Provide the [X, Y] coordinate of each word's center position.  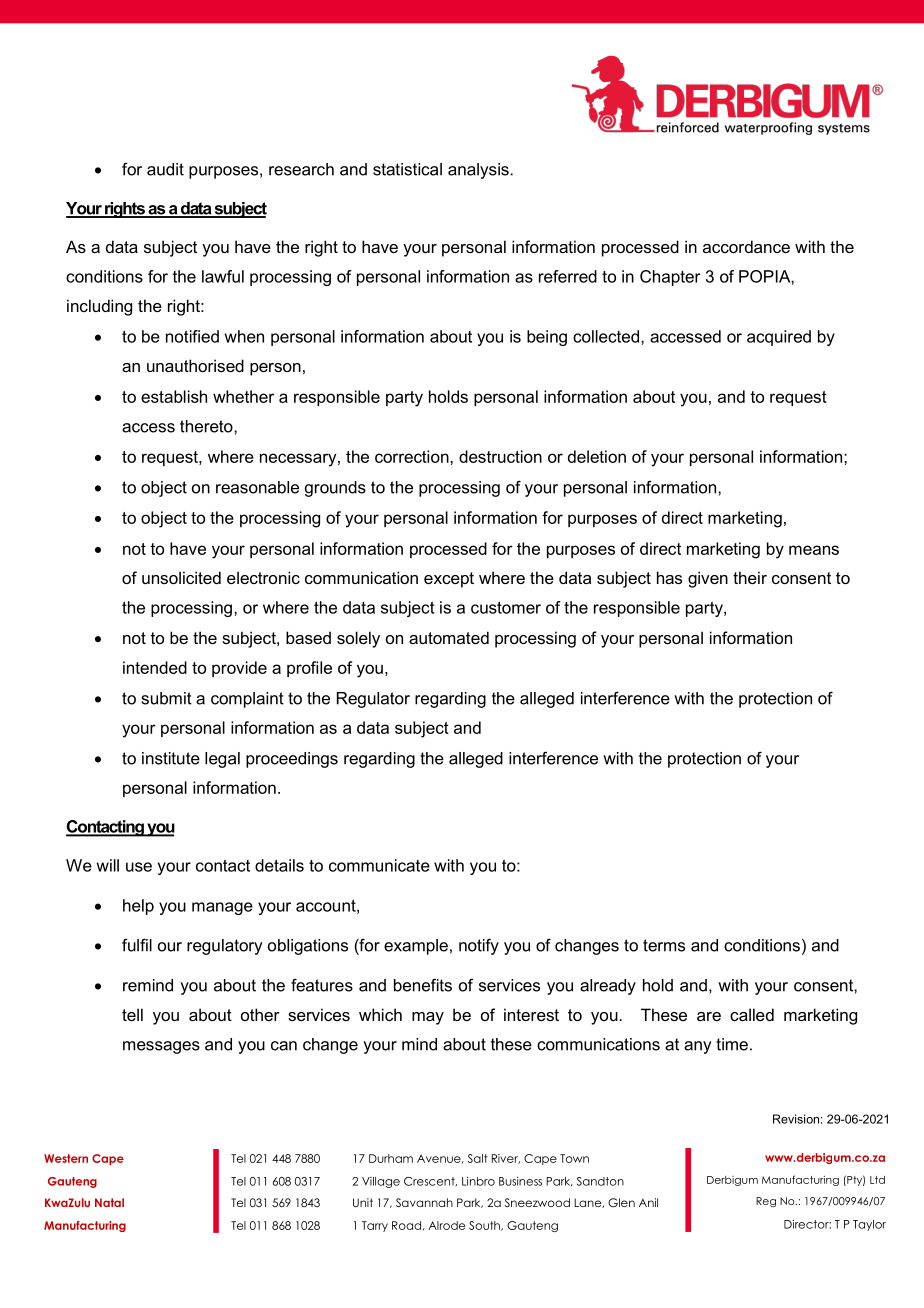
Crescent [430, 1181]
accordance [746, 246]
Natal [109, 1202]
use [139, 867]
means [814, 550]
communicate [379, 865]
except [449, 580]
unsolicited [181, 577]
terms [664, 945]
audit [165, 169]
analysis [478, 171]
